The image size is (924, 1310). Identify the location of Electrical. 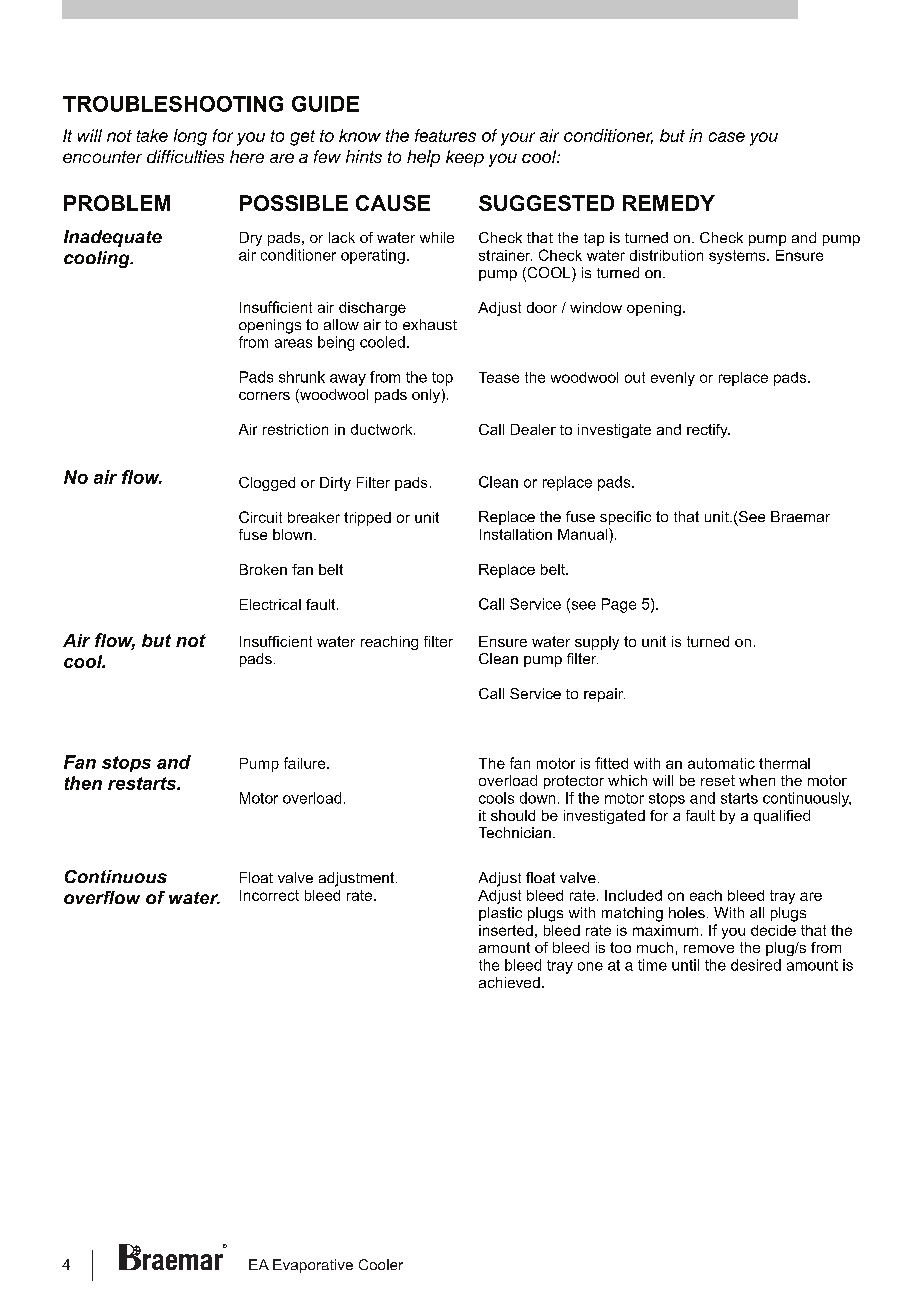
(270, 604).
